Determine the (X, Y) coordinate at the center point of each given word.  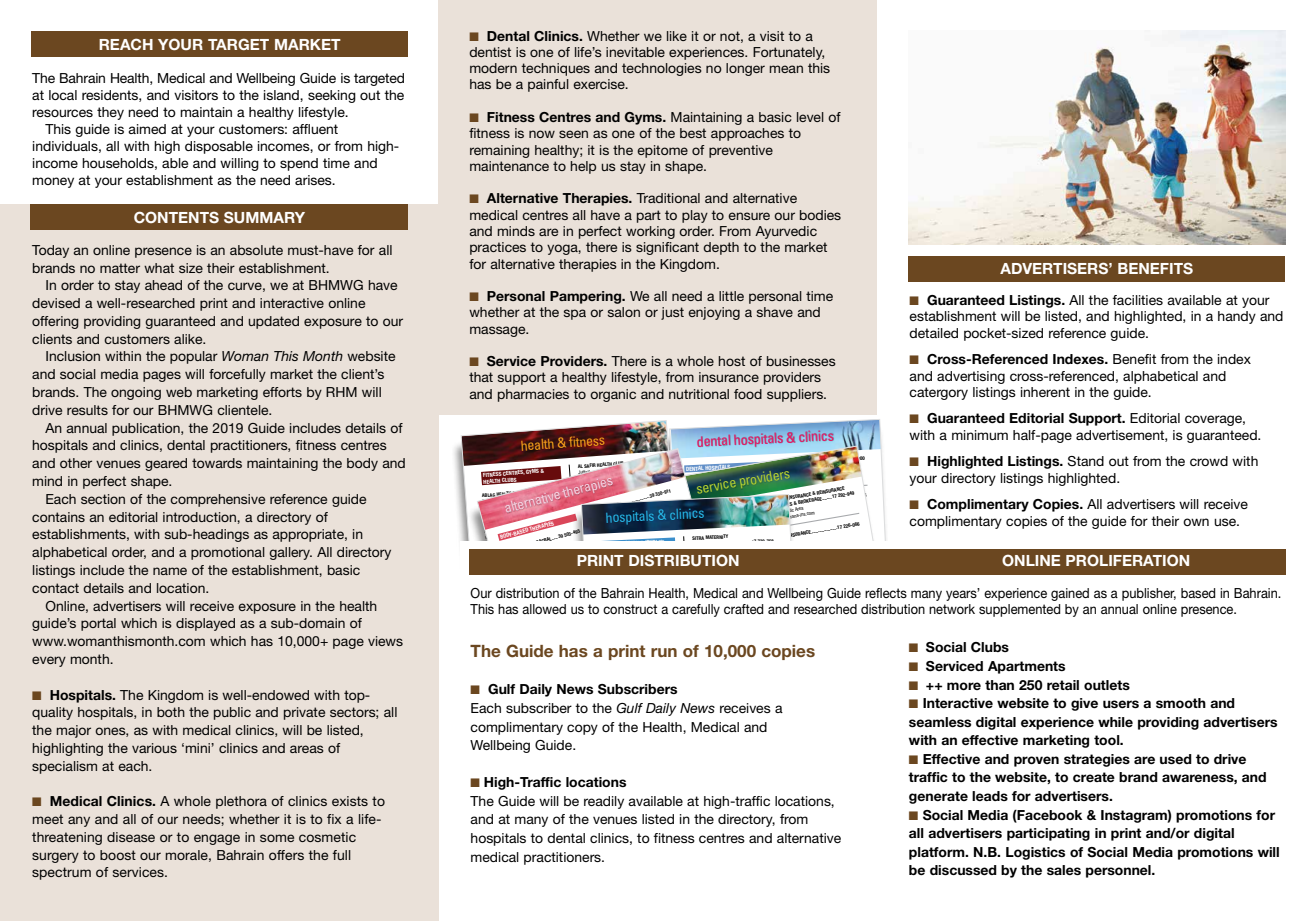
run (664, 652)
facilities (1137, 300)
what (159, 268)
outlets (1107, 685)
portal (98, 624)
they (110, 113)
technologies (662, 69)
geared (166, 464)
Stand (1086, 461)
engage (217, 839)
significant (667, 248)
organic (613, 395)
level (810, 117)
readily (604, 802)
